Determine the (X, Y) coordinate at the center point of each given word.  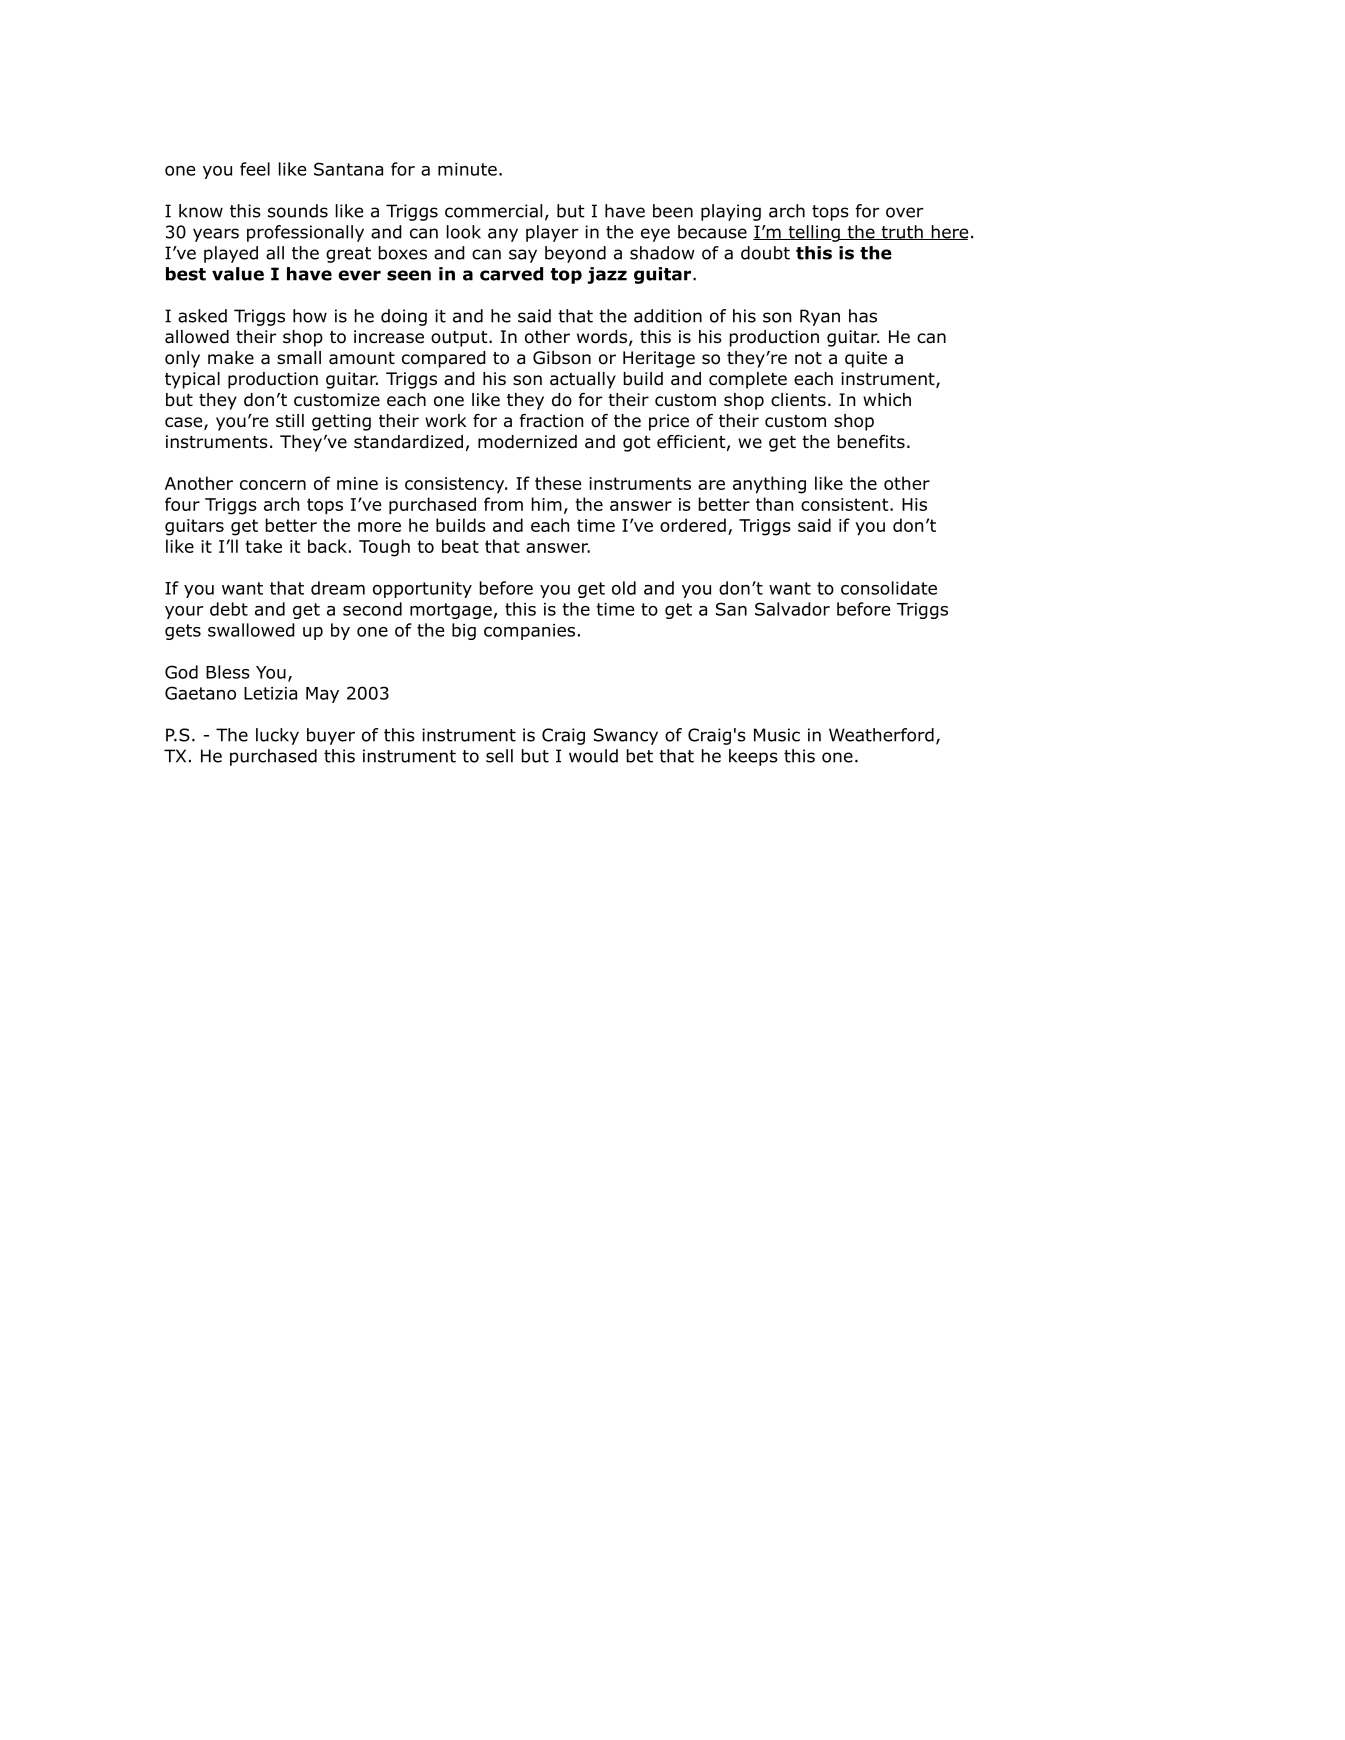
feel (255, 169)
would (593, 756)
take (264, 546)
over (904, 212)
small (299, 358)
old (624, 588)
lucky (277, 736)
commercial (493, 211)
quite (866, 359)
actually (583, 380)
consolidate (889, 588)
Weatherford (881, 735)
